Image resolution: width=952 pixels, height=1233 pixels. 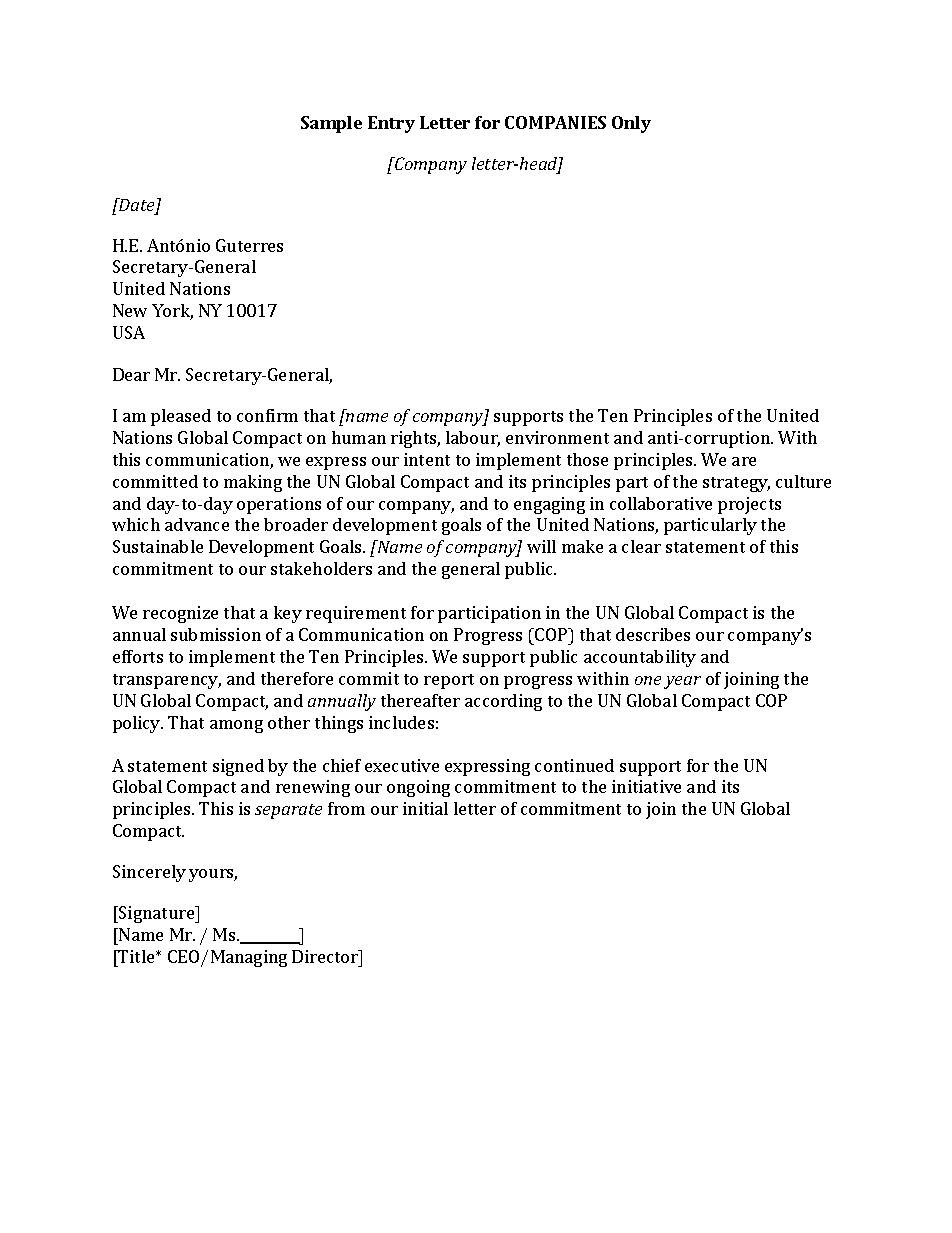 I want to click on will, so click(x=541, y=546).
